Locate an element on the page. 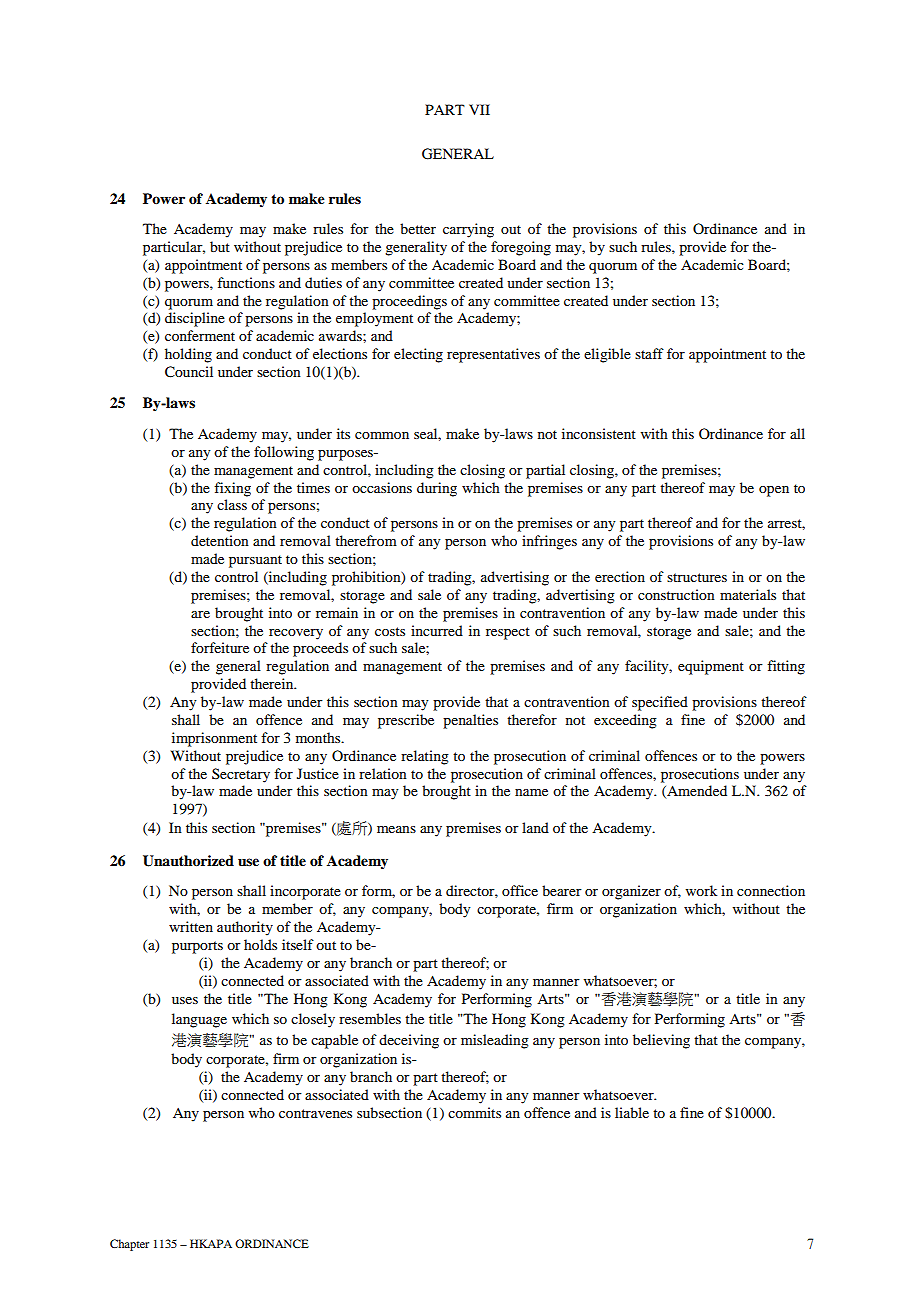  Council is located at coordinates (189, 372).
